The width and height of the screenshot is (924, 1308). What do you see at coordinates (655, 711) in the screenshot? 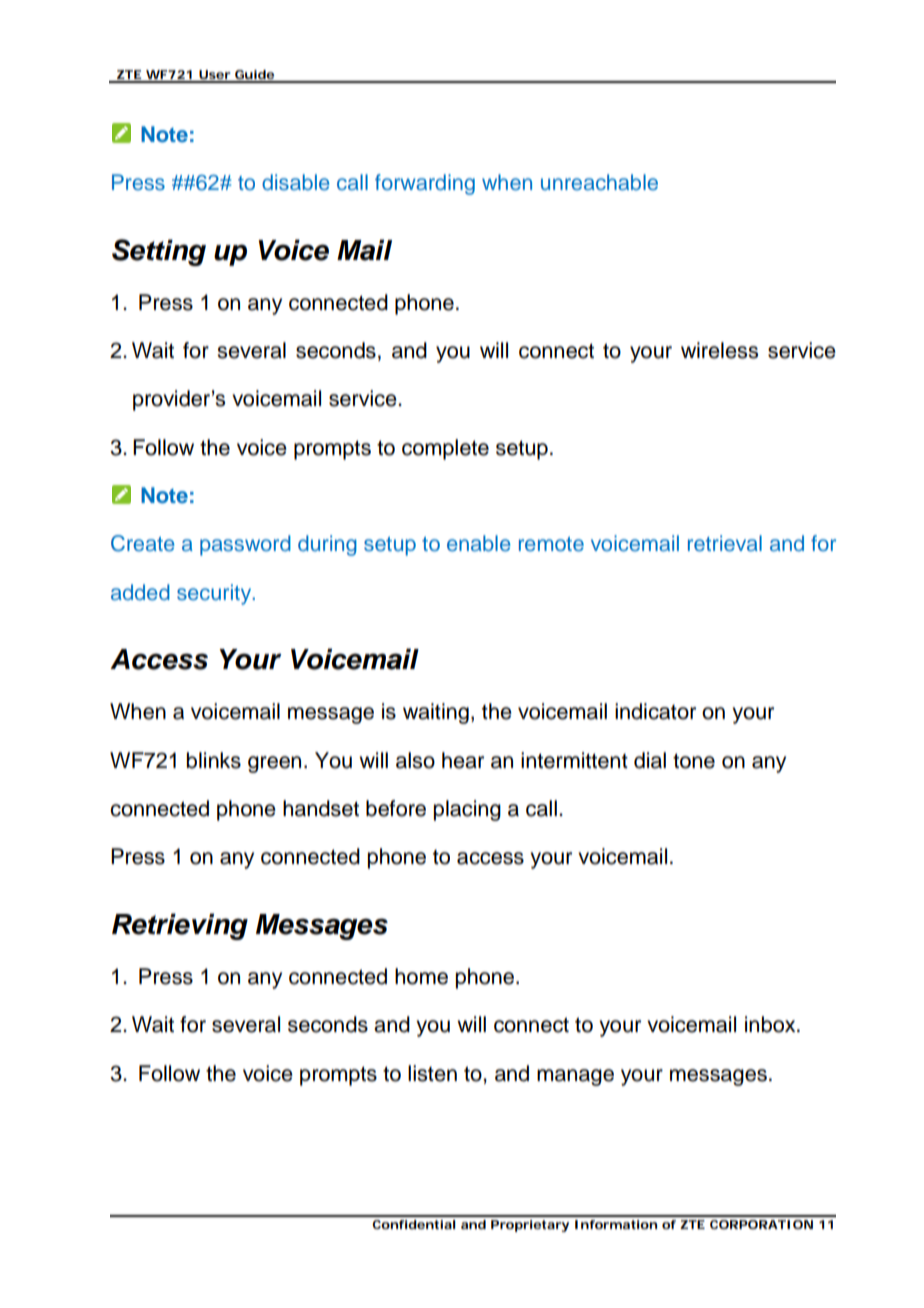
I see `indicator` at bounding box center [655, 711].
